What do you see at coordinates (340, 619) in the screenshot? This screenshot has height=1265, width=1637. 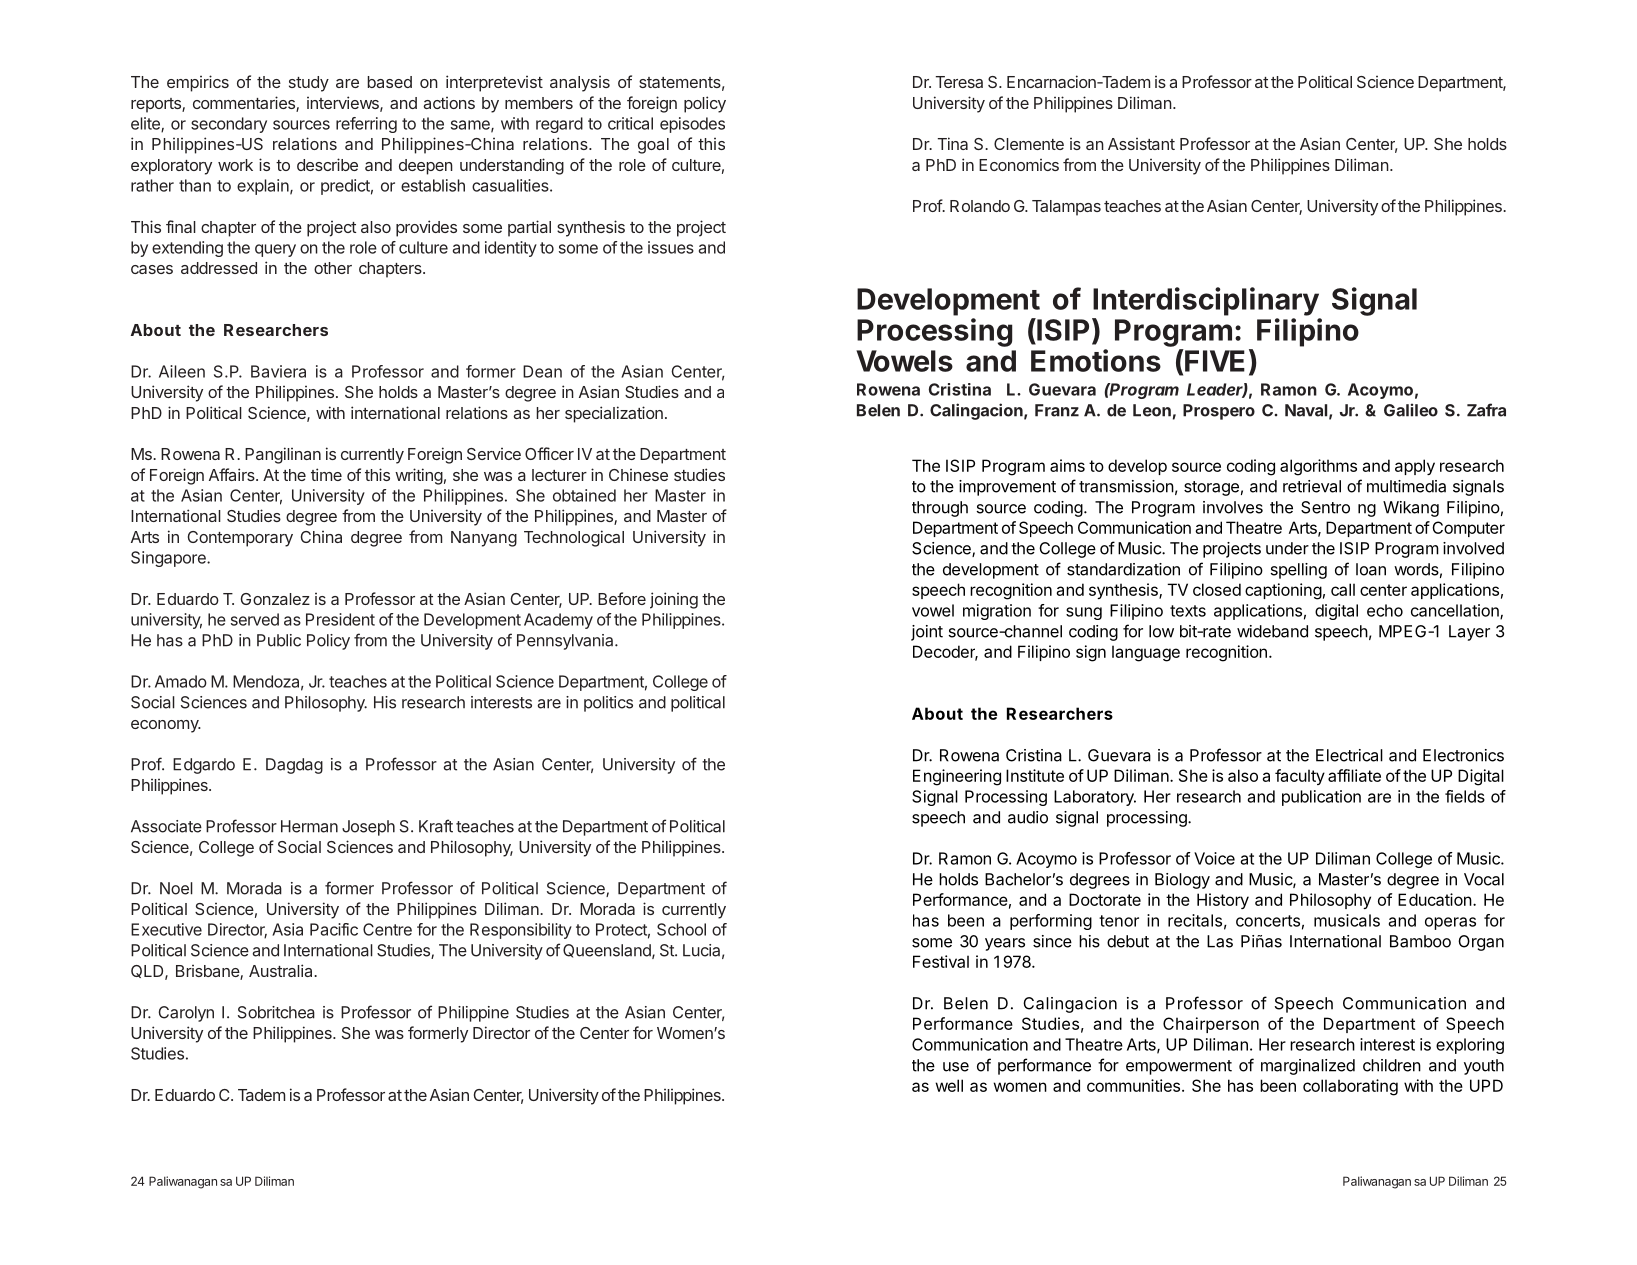 I see `President` at bounding box center [340, 619].
